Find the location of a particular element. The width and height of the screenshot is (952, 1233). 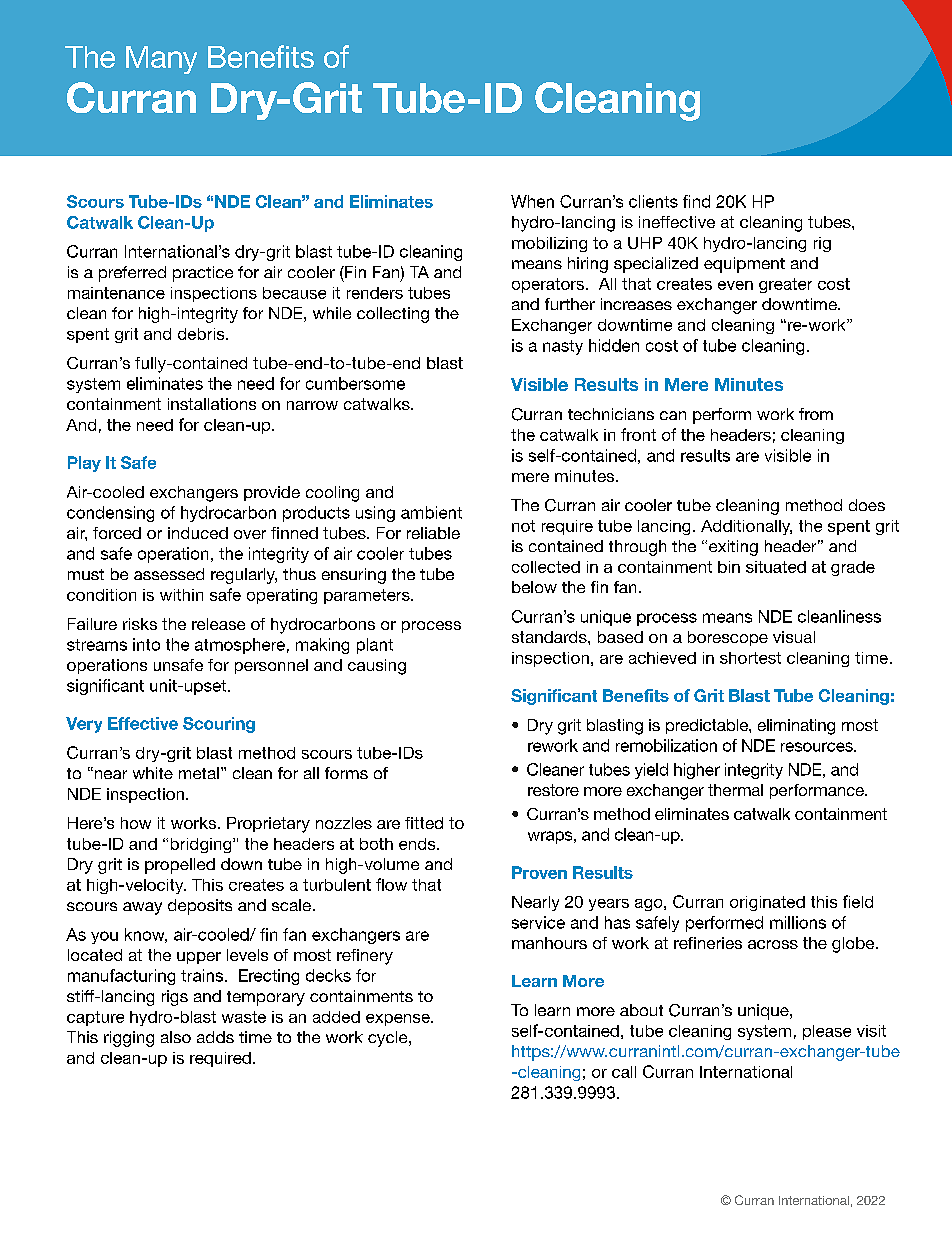

find is located at coordinates (696, 201).
